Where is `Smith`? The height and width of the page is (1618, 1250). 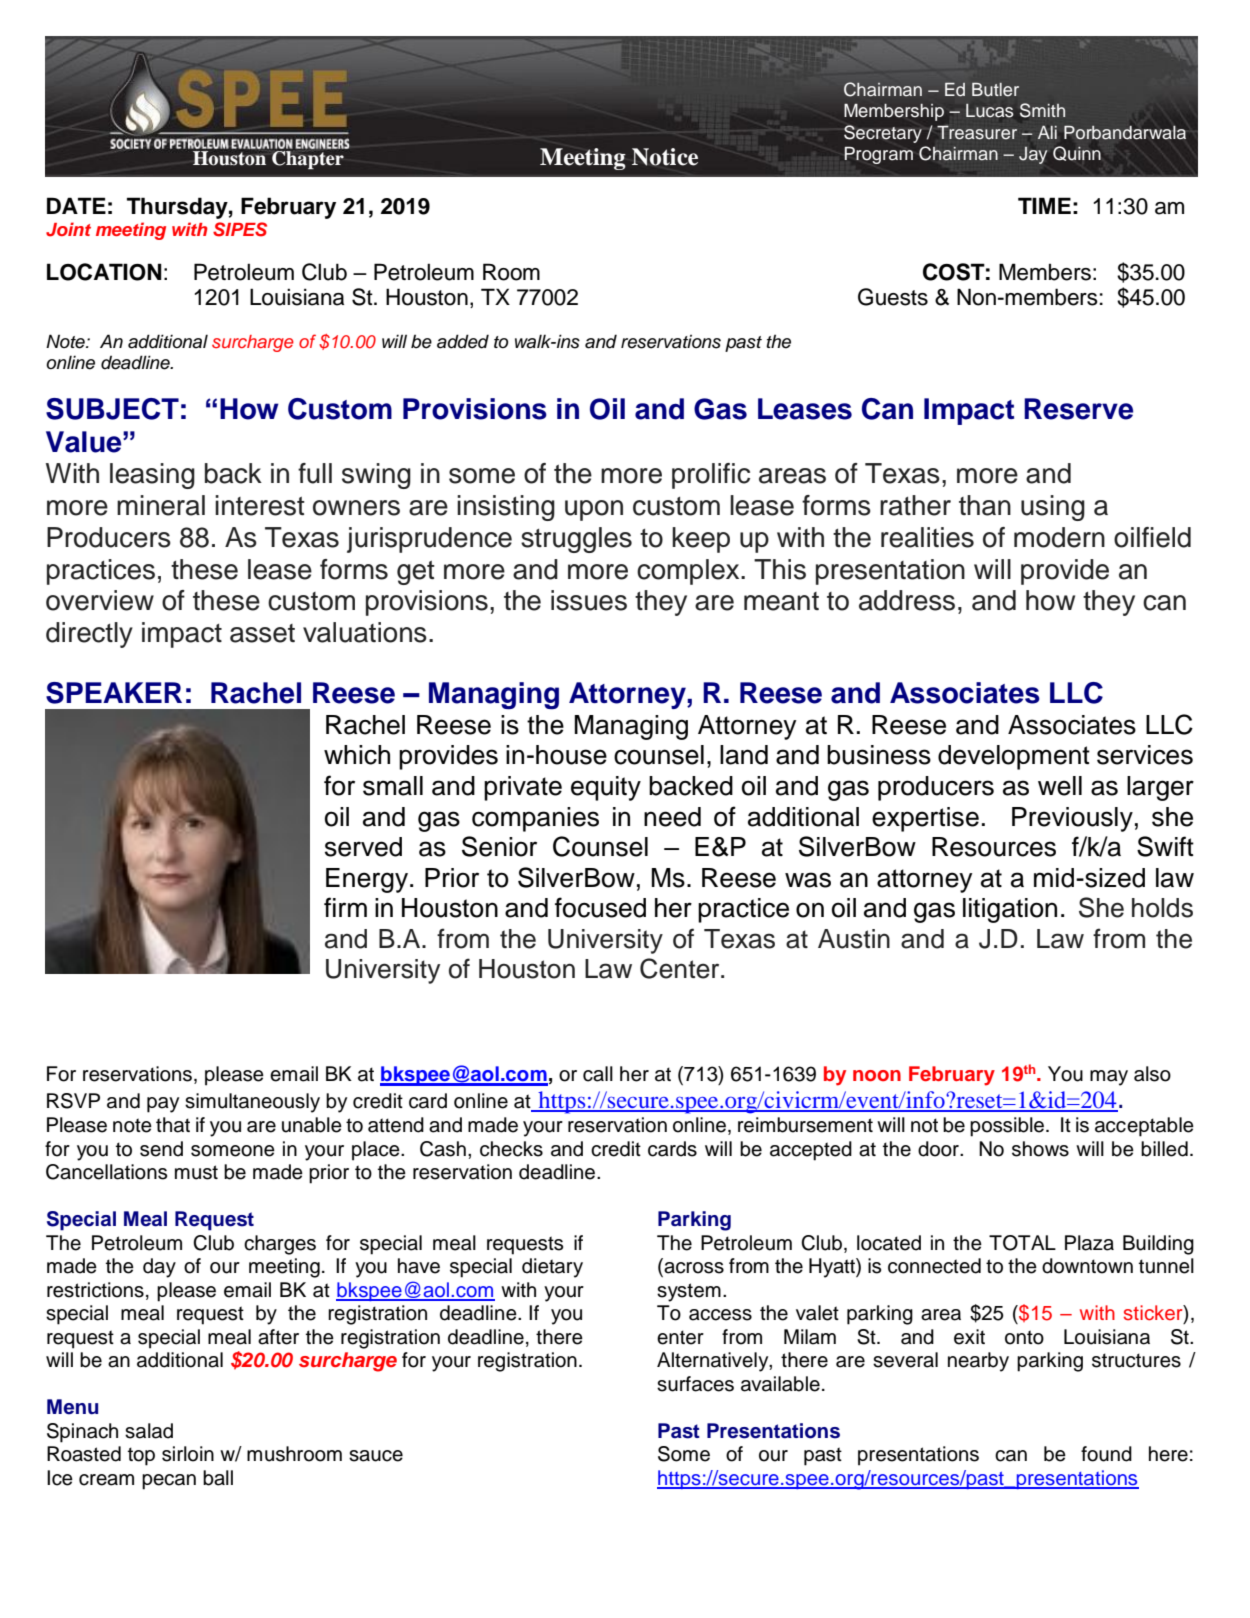 Smith is located at coordinates (1042, 110).
